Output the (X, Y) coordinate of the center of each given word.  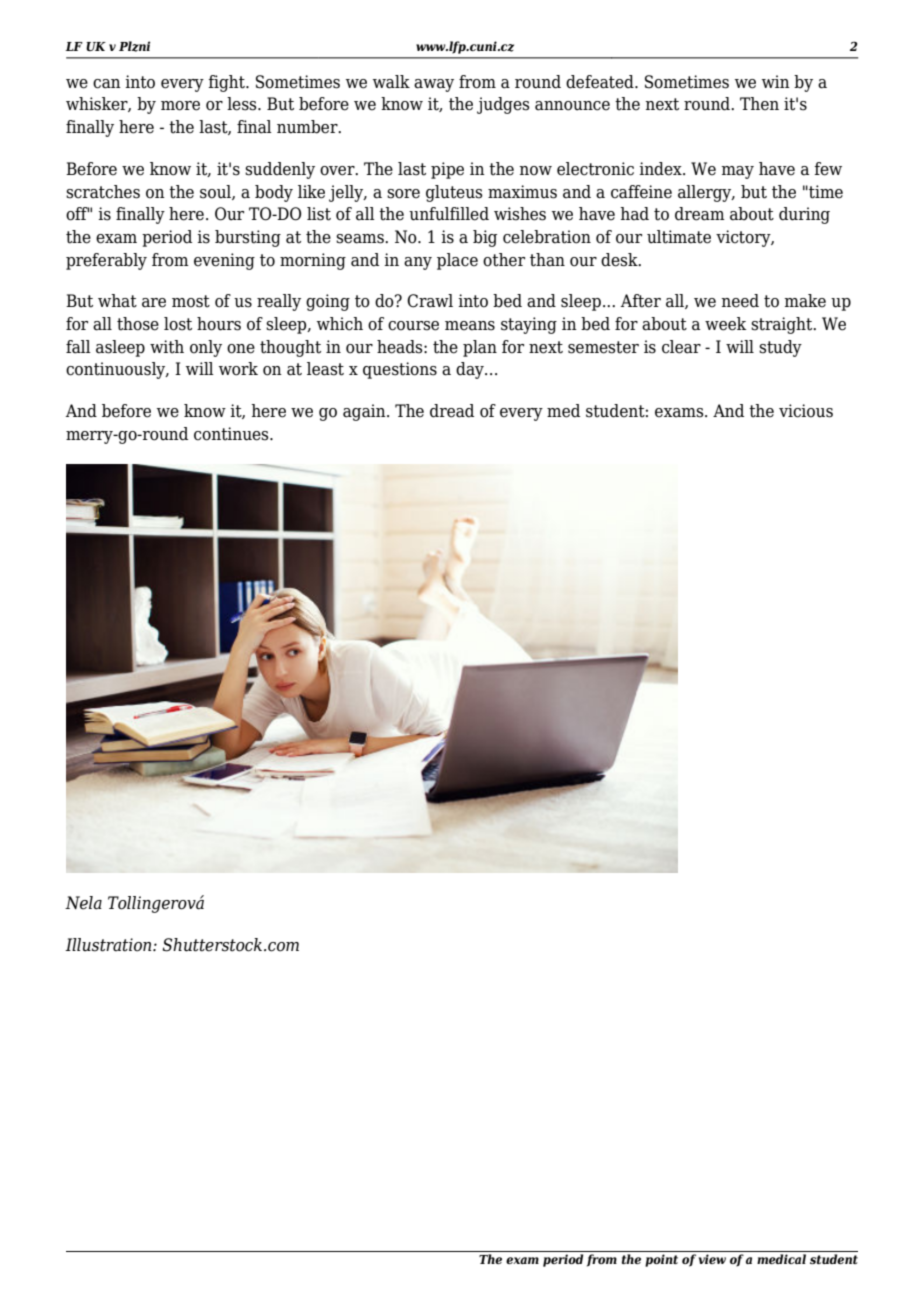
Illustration (109, 945)
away (434, 85)
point (661, 1260)
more (180, 106)
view (712, 1259)
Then (759, 104)
